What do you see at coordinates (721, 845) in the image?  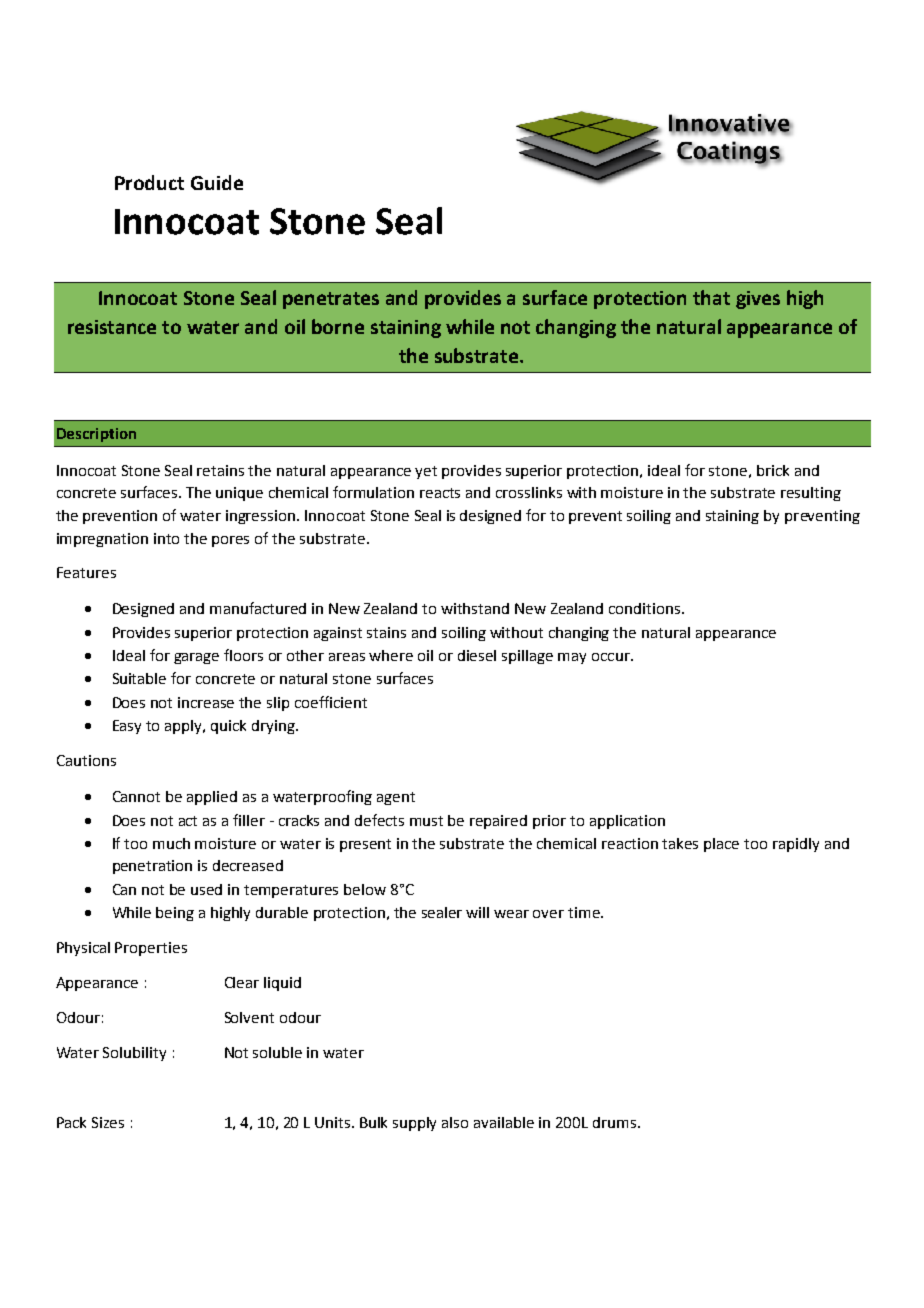 I see `place` at bounding box center [721, 845].
